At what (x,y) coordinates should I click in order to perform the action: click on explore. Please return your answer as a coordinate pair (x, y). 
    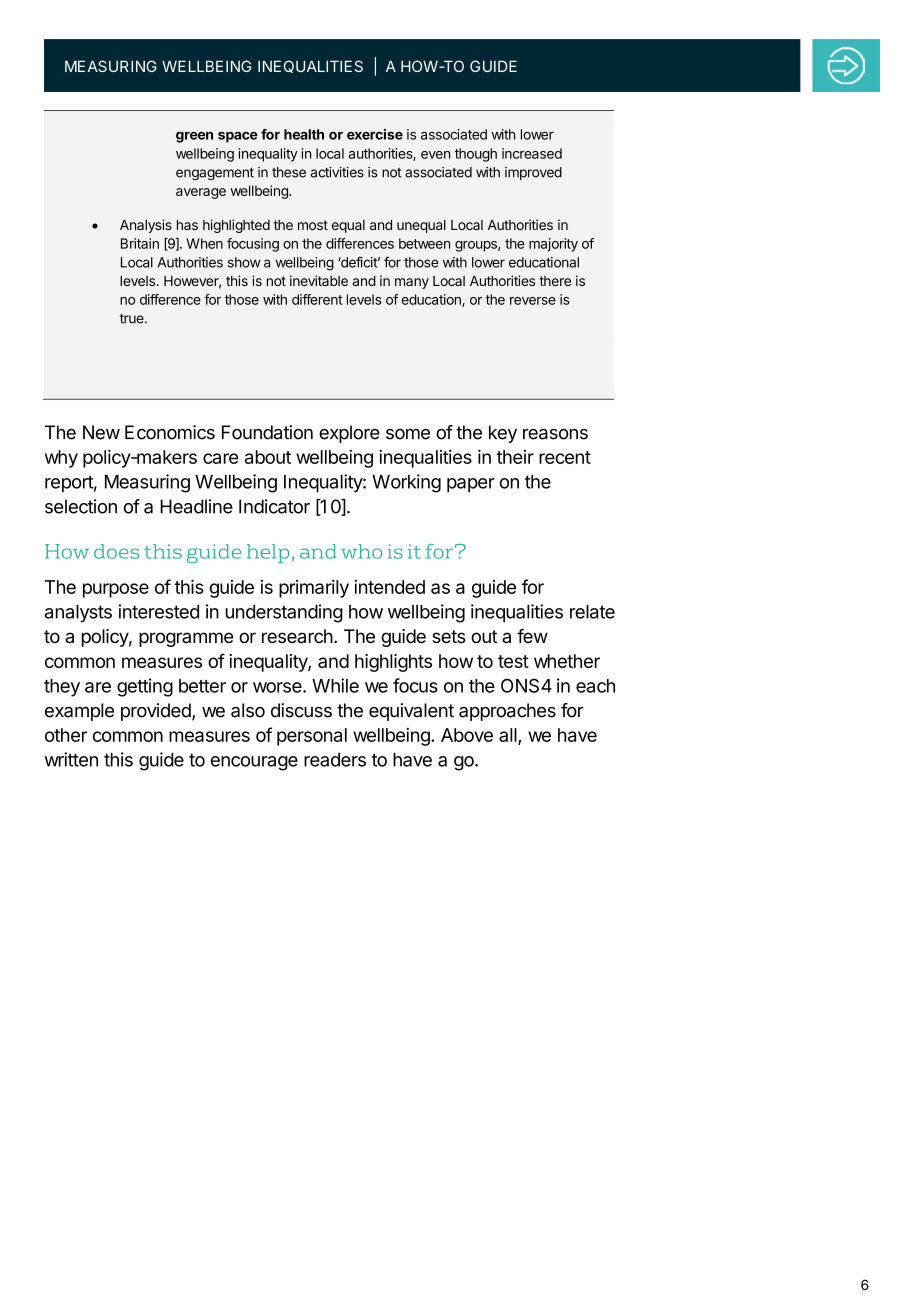
    Looking at the image, I should click on (349, 434).
